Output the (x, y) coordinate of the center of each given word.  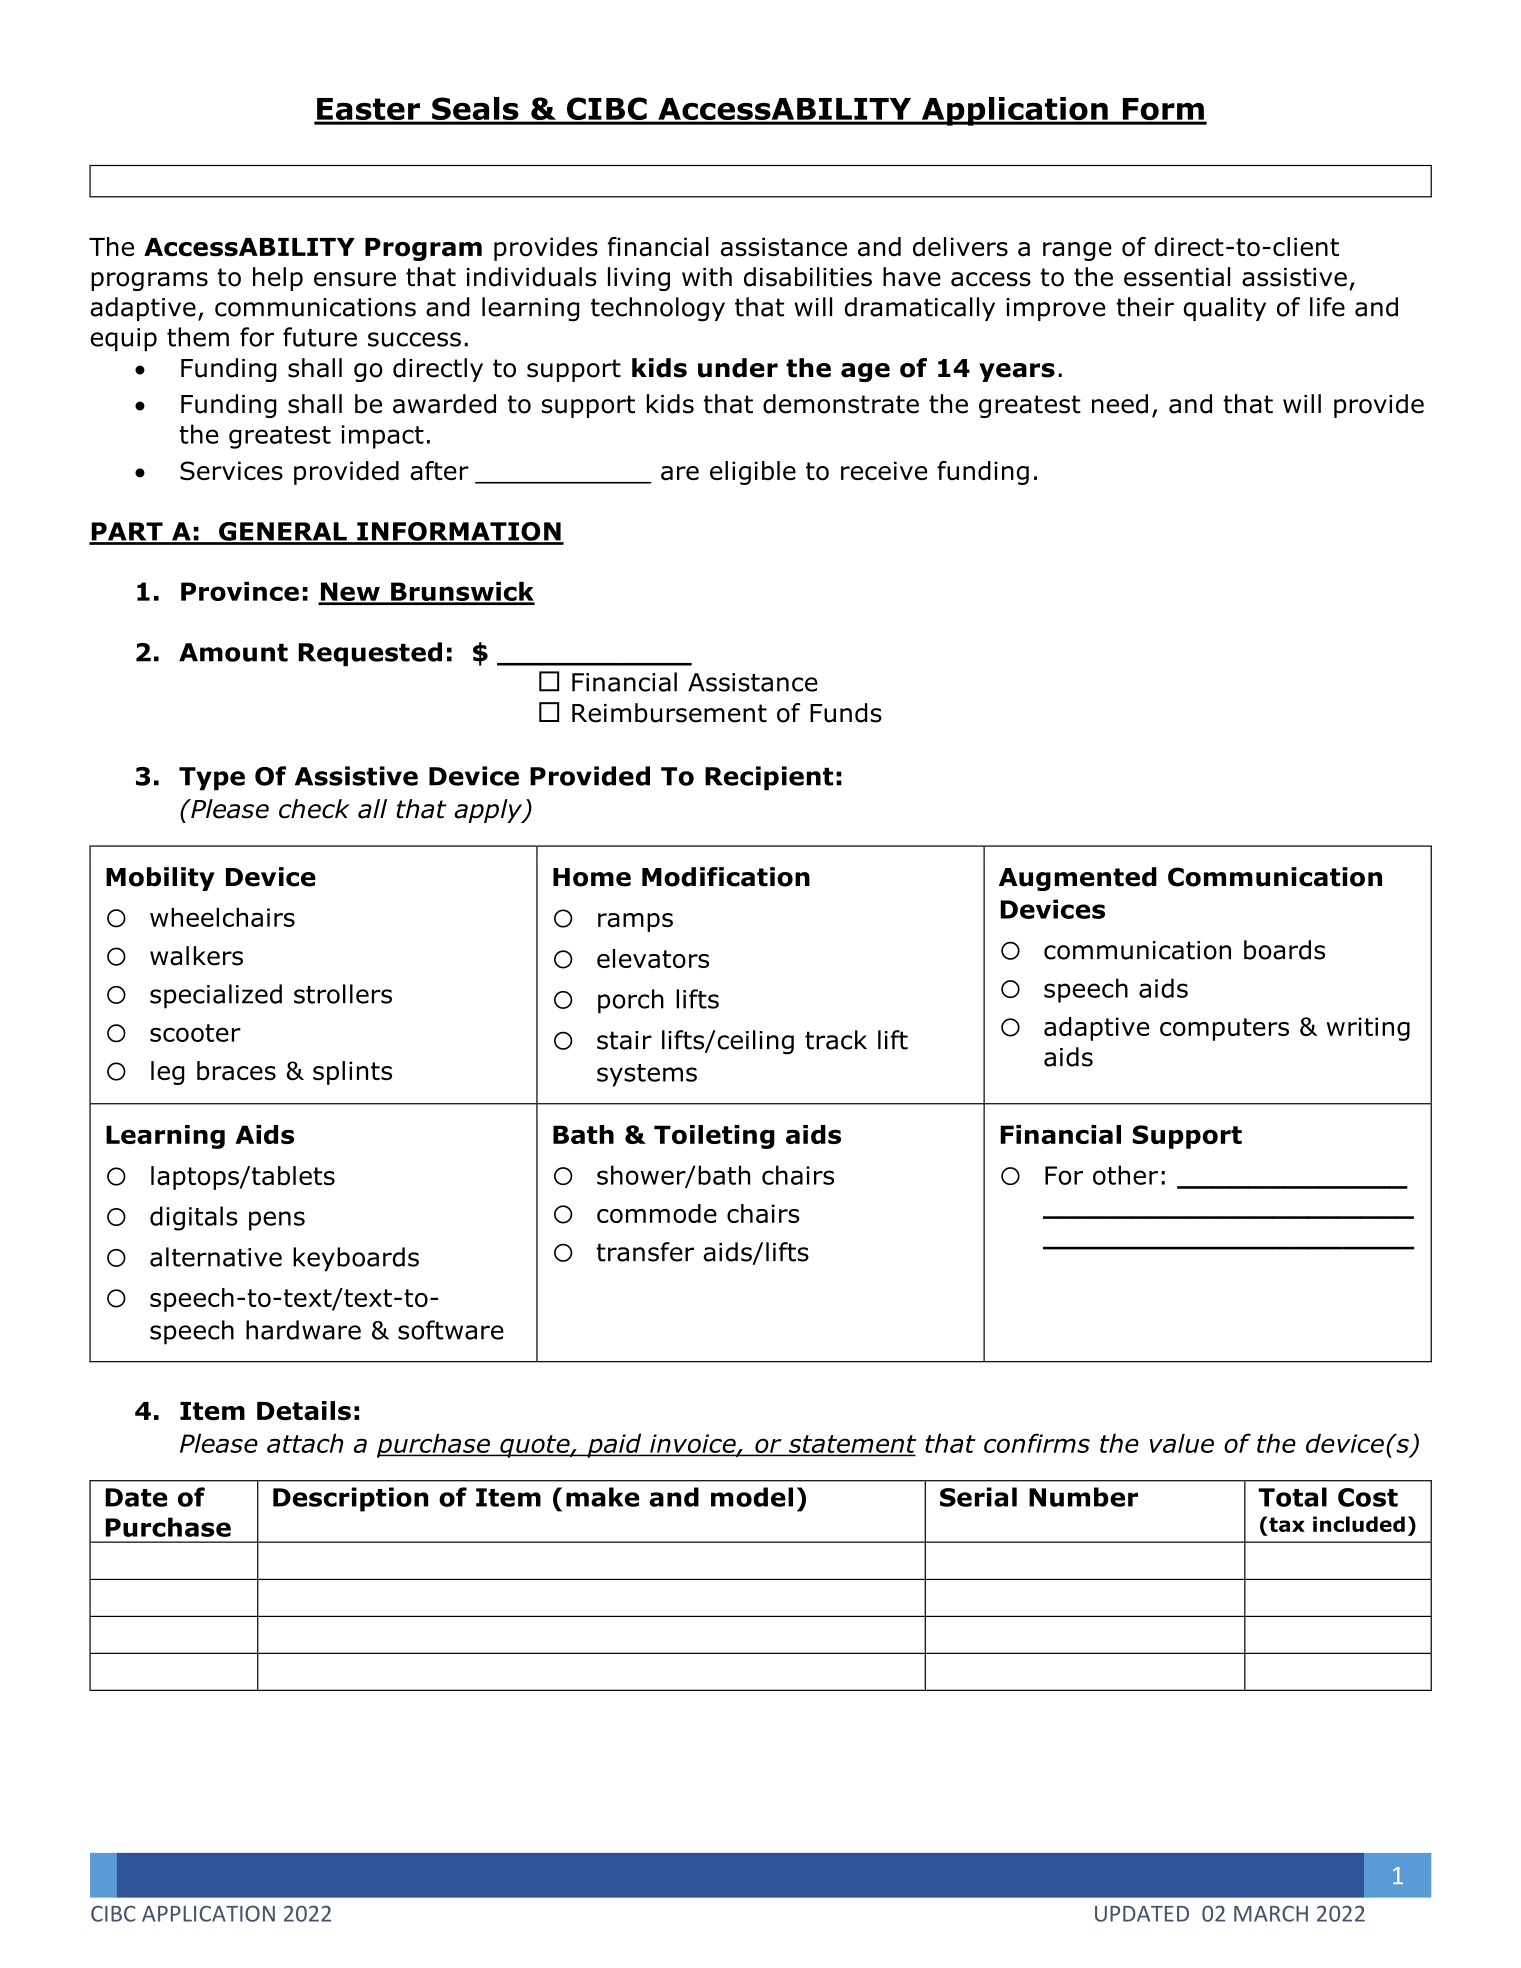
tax (1286, 1524)
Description (350, 1499)
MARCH (1271, 1913)
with (707, 277)
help (278, 279)
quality (1225, 309)
